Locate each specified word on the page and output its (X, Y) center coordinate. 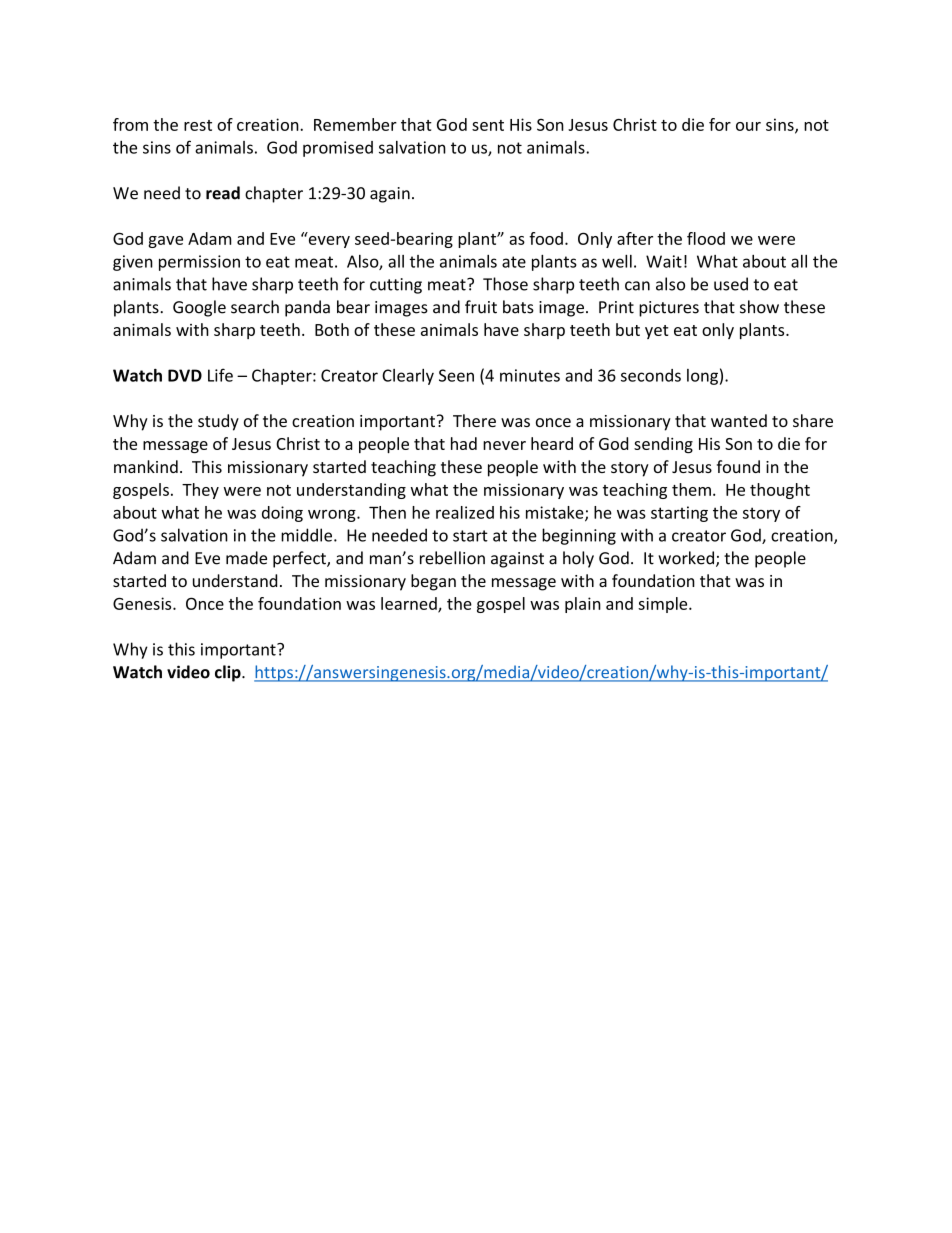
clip (229, 673)
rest (198, 125)
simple (664, 605)
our (748, 126)
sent (488, 125)
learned (410, 604)
